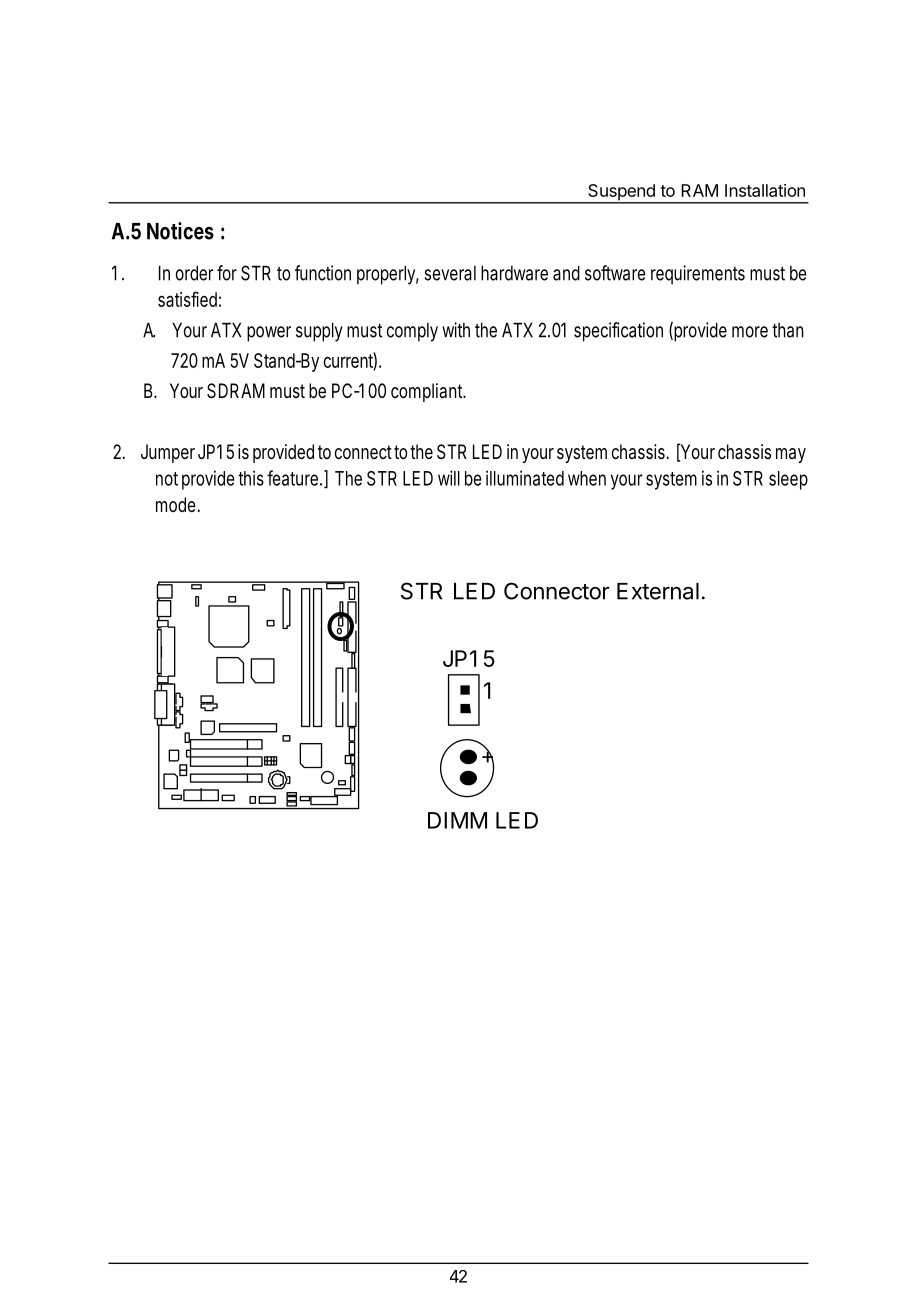  Describe the element at coordinates (449, 478) in the page. I see `will` at that location.
